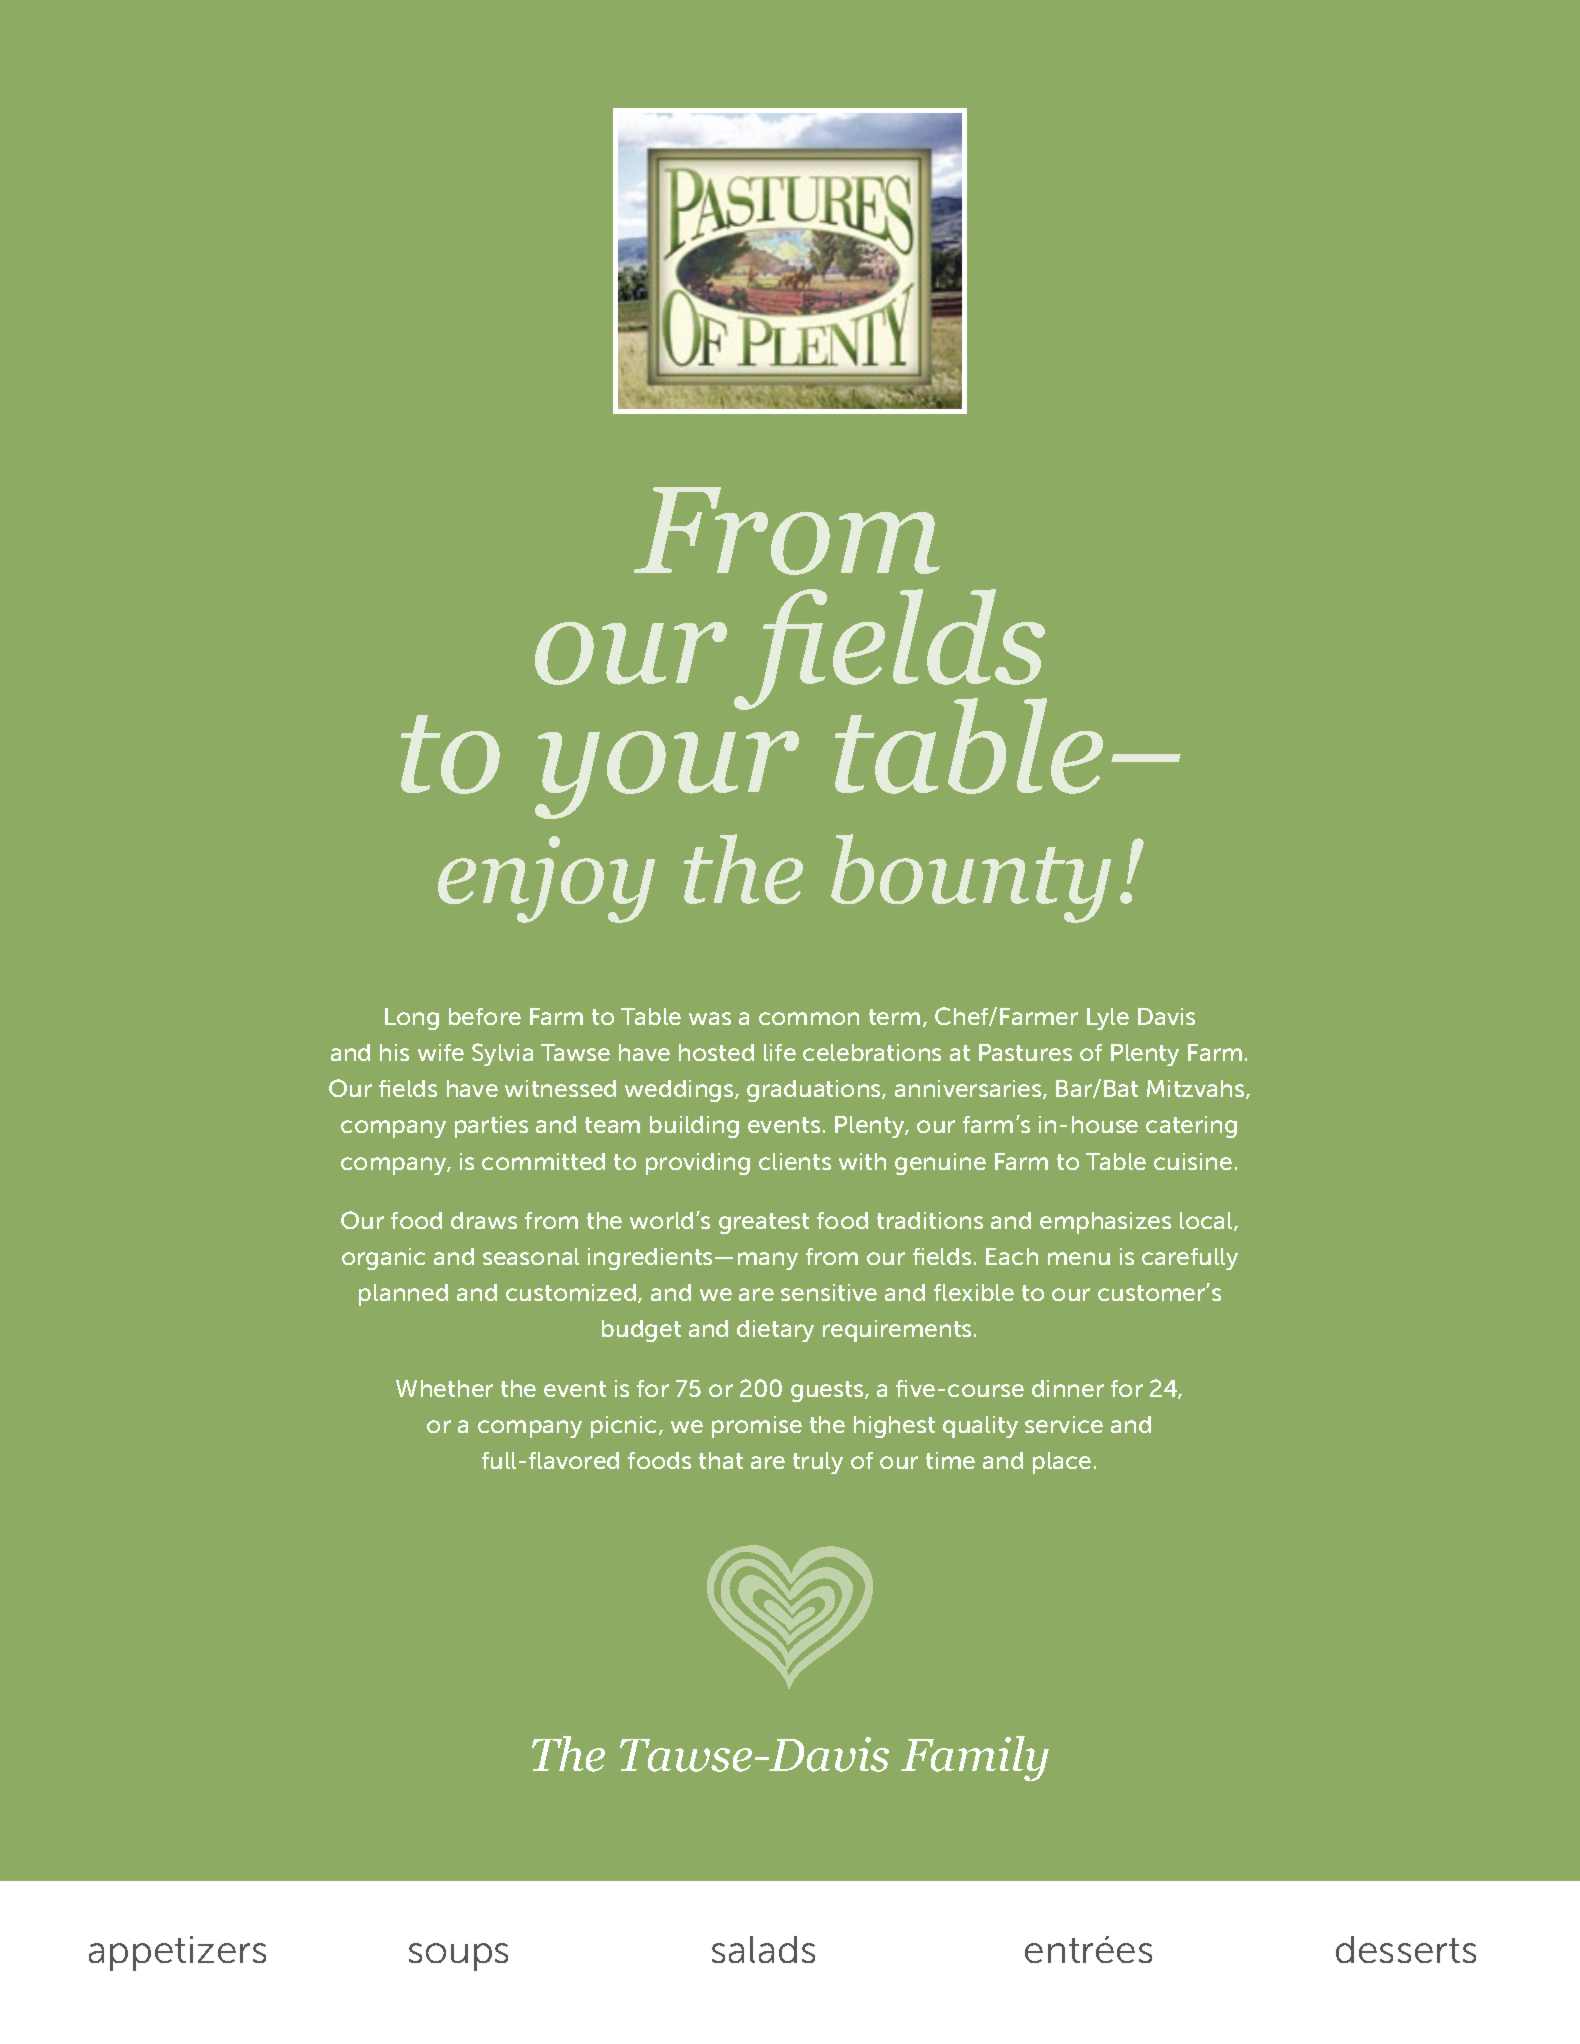 The image size is (1580, 2044). What do you see at coordinates (1068, 1388) in the image?
I see `dinner` at bounding box center [1068, 1388].
